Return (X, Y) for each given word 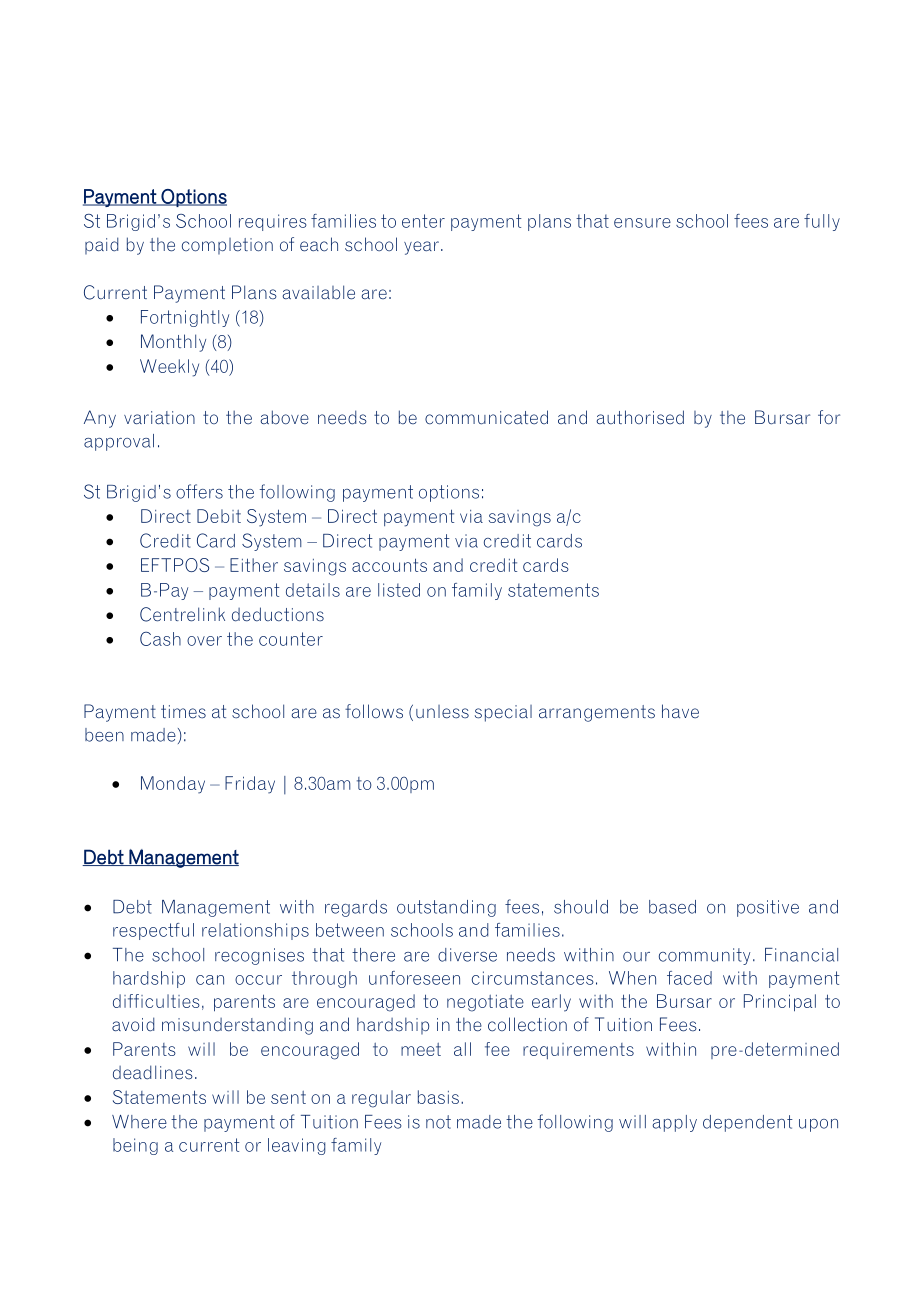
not (438, 1122)
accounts (389, 565)
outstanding (446, 908)
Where (139, 1122)
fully (822, 222)
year (421, 248)
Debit (219, 516)
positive (768, 908)
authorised (640, 417)
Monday (173, 785)
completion (227, 246)
